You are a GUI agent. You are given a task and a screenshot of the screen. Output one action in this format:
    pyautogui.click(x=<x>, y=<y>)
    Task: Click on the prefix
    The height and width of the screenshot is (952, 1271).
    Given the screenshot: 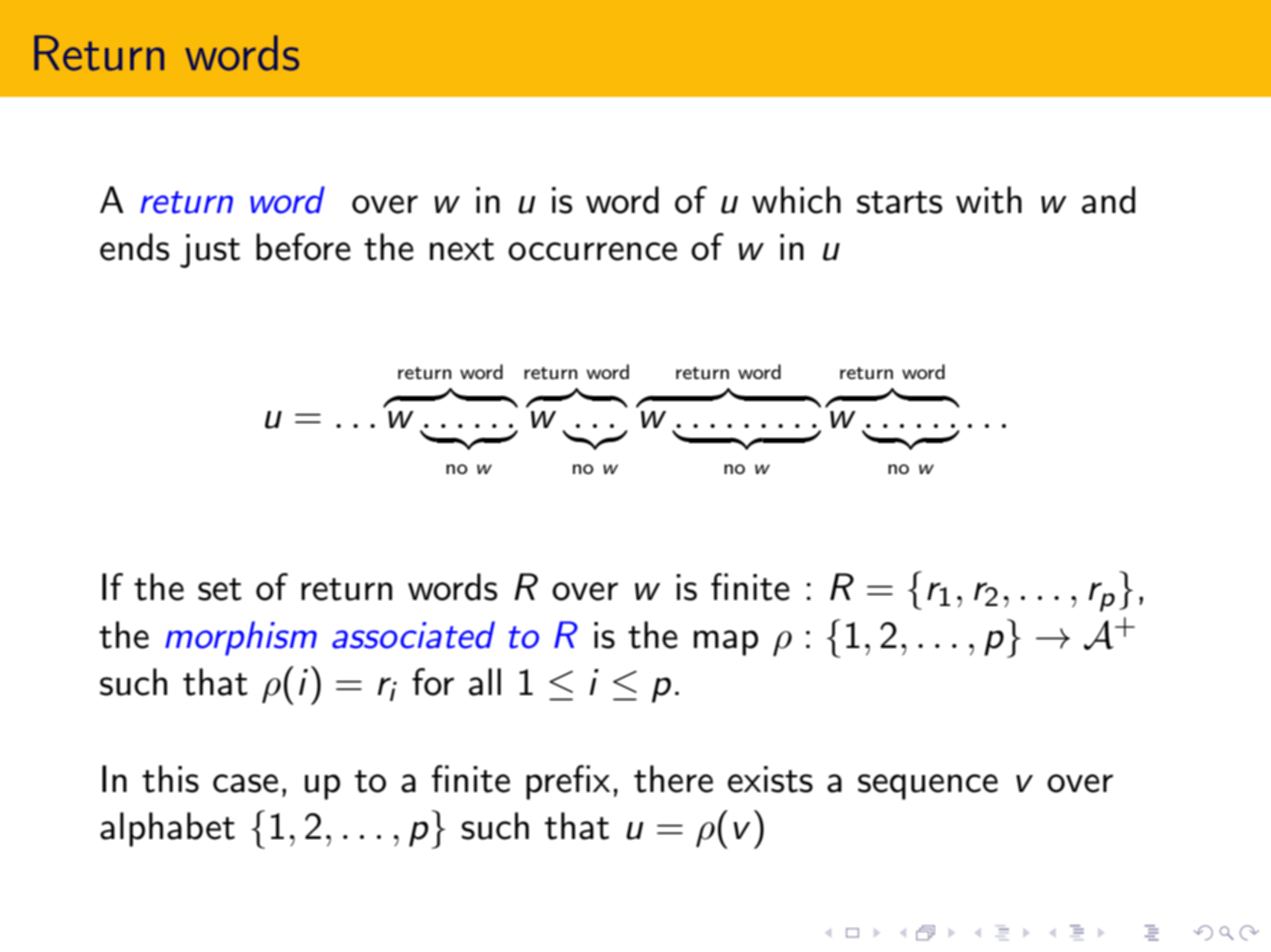 What is the action you would take?
    pyautogui.click(x=568, y=782)
